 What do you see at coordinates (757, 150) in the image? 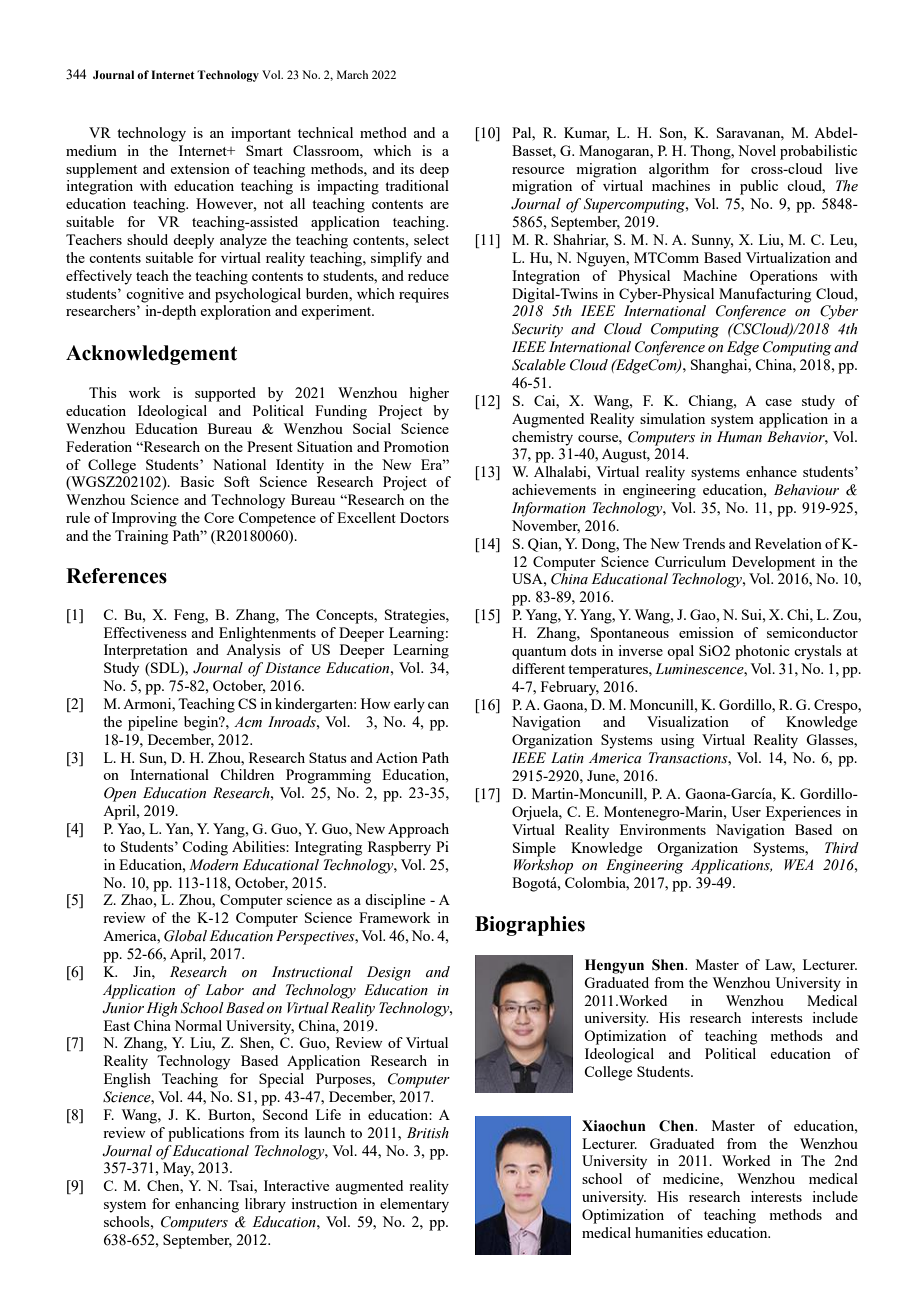
I see `Novel` at bounding box center [757, 150].
